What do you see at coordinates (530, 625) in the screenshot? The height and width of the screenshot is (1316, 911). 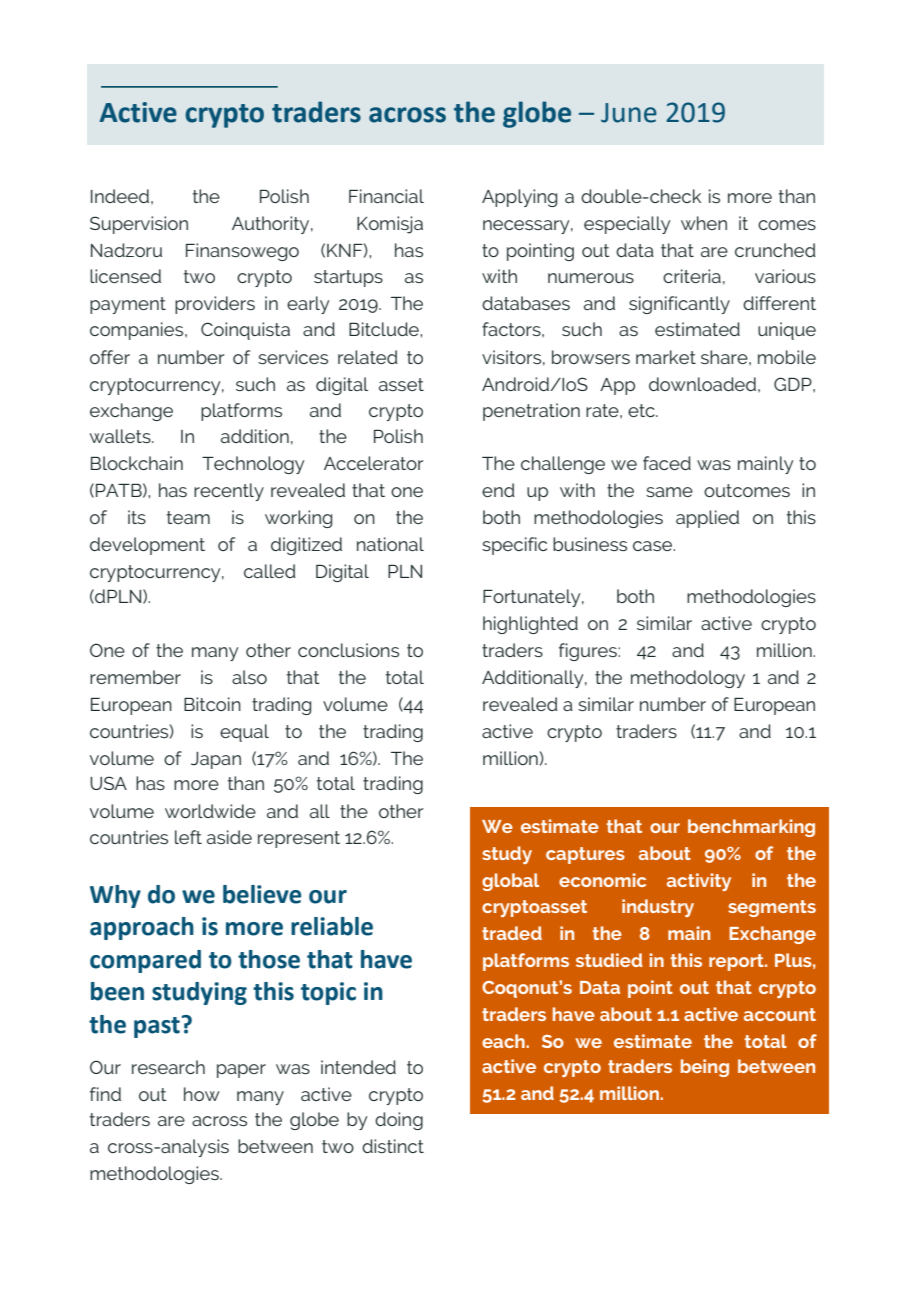 I see `highlighted` at bounding box center [530, 625].
